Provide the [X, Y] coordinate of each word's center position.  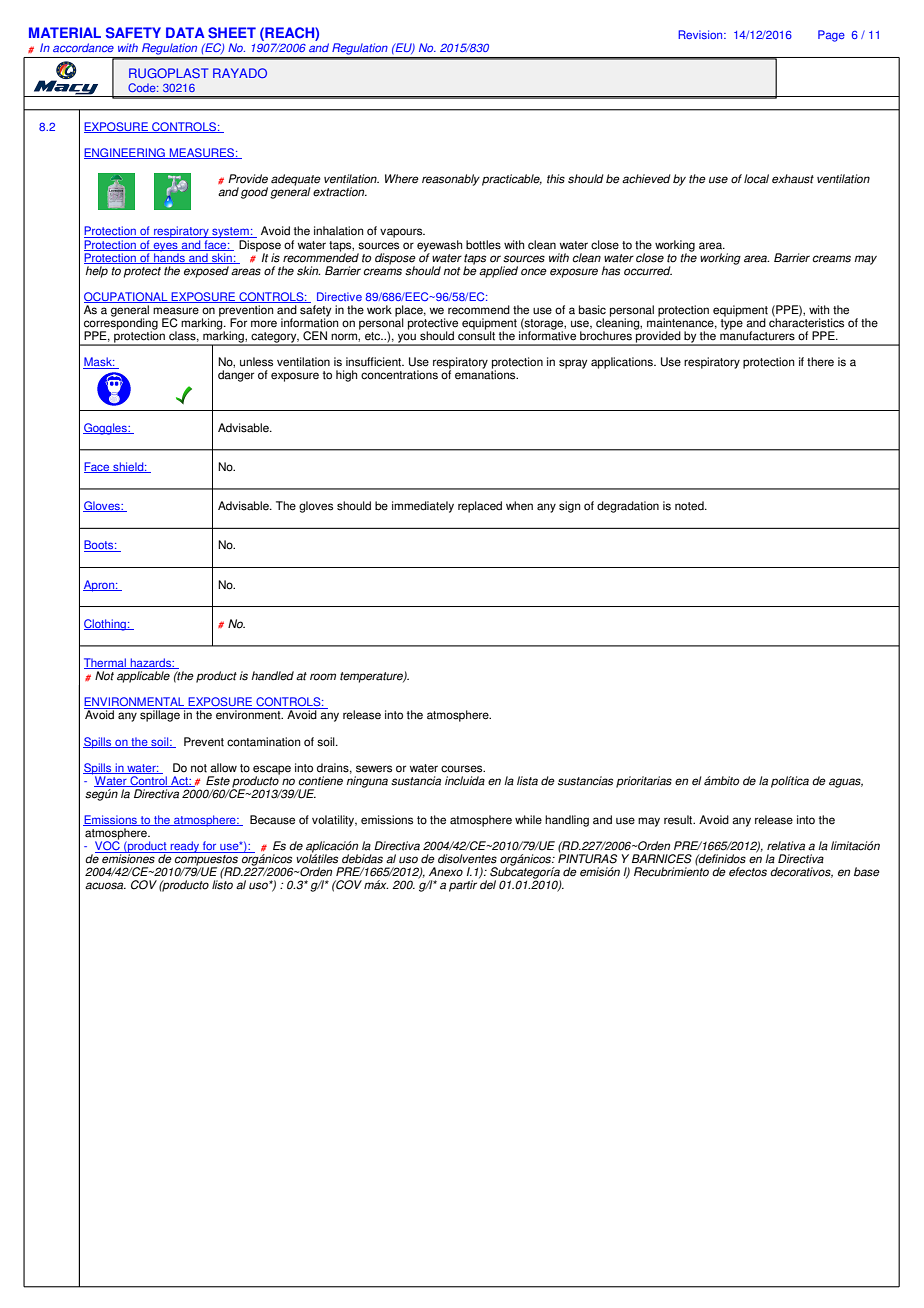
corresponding [121, 324]
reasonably [451, 180]
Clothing [106, 625]
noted [690, 506]
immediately [423, 507]
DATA [185, 32]
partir [463, 886]
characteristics [806, 322]
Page [831, 36]
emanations [486, 374]
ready [185, 847]
